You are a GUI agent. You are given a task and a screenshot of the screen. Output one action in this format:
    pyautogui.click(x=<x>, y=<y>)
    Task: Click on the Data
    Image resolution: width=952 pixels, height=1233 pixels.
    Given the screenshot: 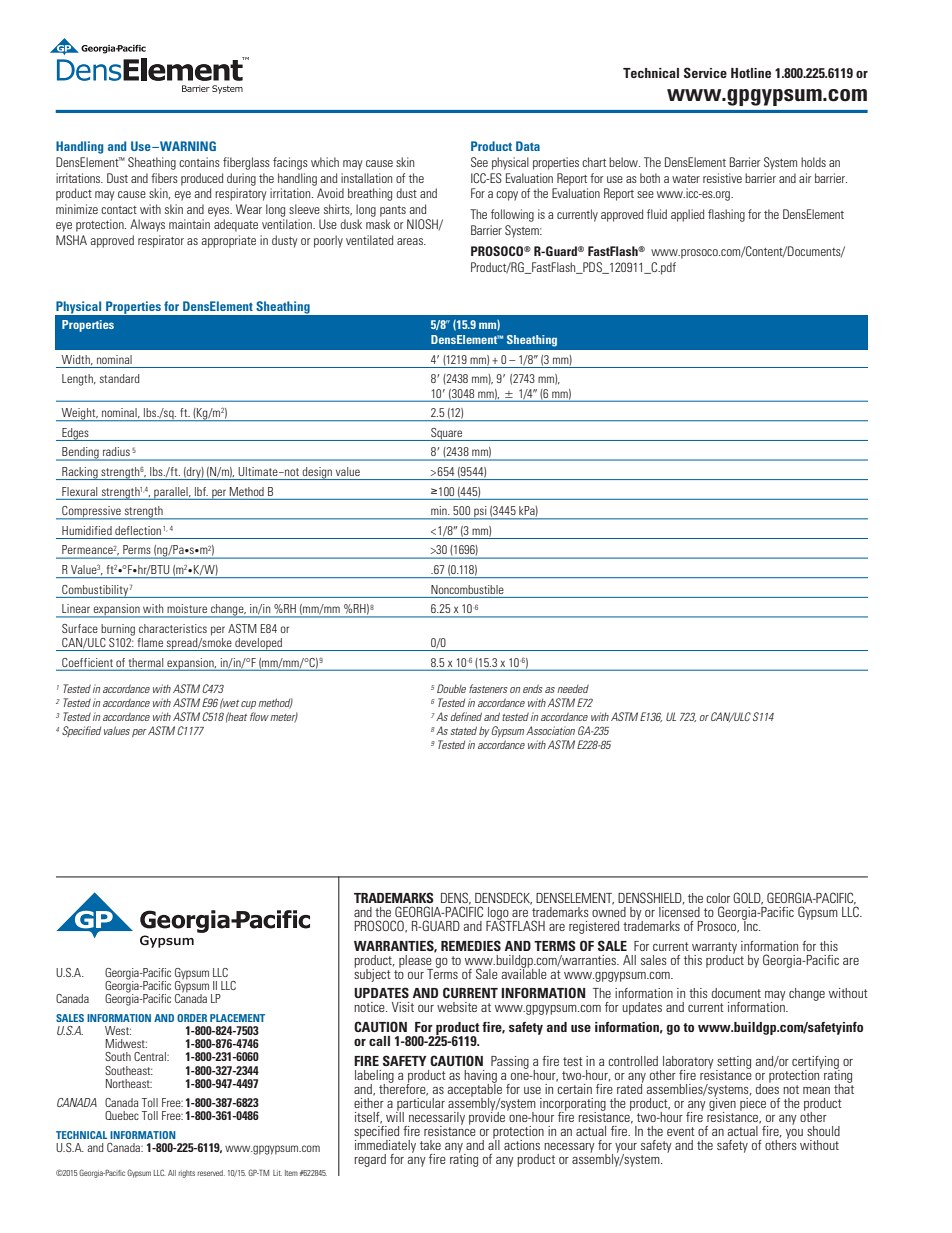 What is the action you would take?
    pyautogui.click(x=528, y=146)
